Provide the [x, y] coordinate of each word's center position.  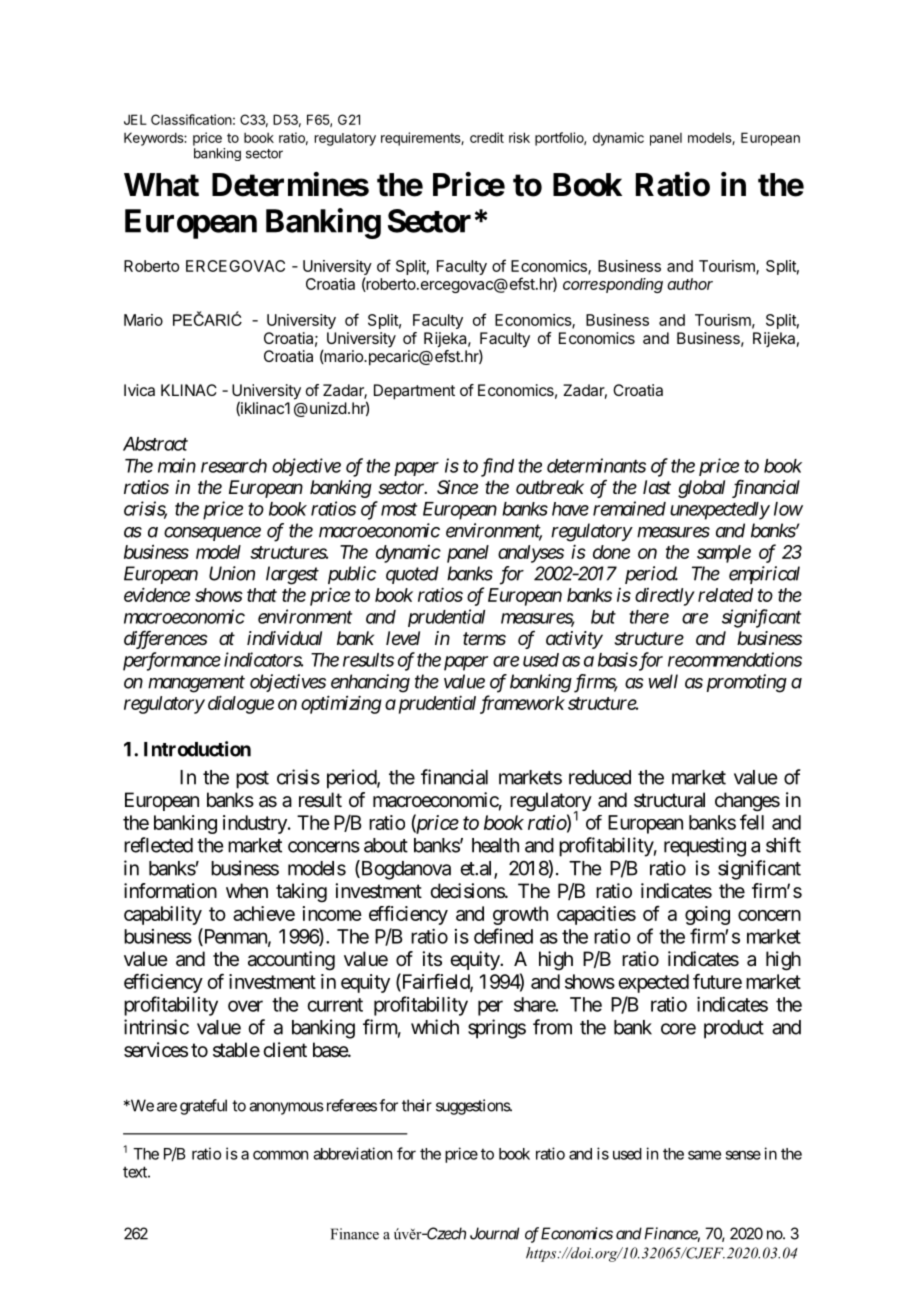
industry [256, 824]
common [280, 1155]
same [704, 1155]
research [234, 466]
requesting [705, 847]
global [701, 489]
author [690, 284]
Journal [494, 1233]
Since [457, 487]
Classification [191, 119]
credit [487, 137]
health [495, 845]
